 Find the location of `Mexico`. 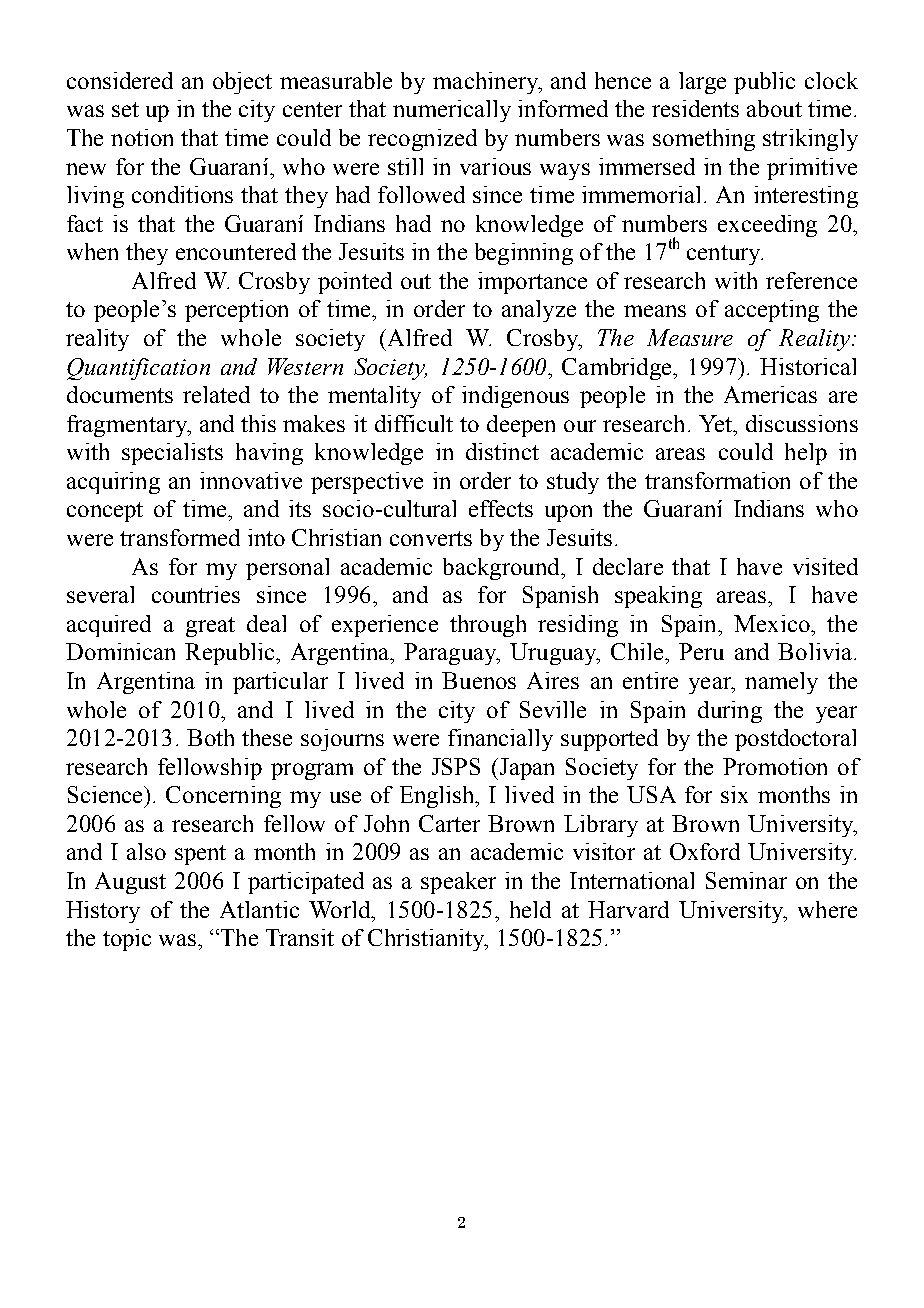

Mexico is located at coordinates (773, 623).
